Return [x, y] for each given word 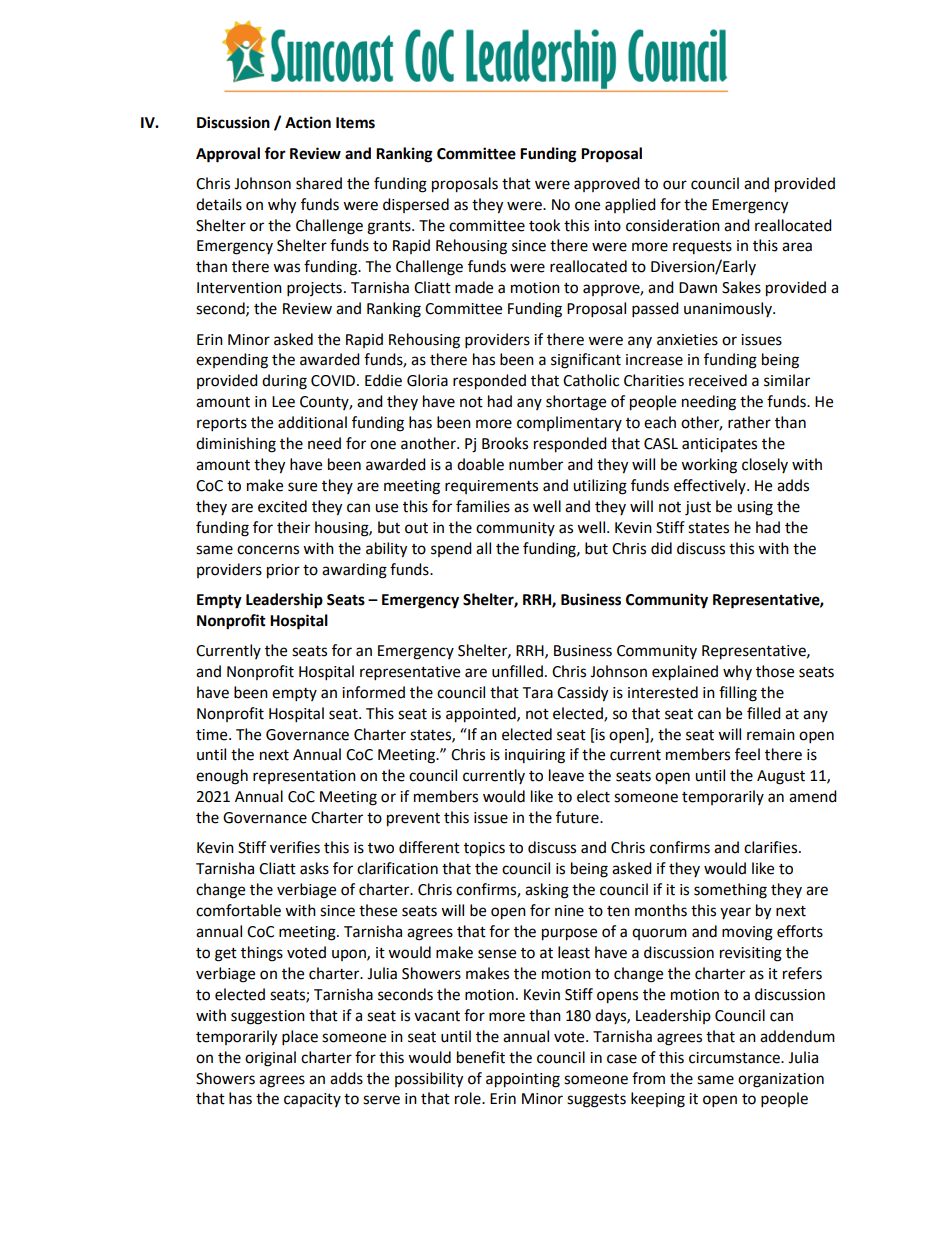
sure [302, 487]
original [270, 1059]
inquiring [535, 756]
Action [308, 122]
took [544, 225]
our [675, 185]
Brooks [505, 443]
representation [304, 777]
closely [765, 465]
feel [747, 754]
